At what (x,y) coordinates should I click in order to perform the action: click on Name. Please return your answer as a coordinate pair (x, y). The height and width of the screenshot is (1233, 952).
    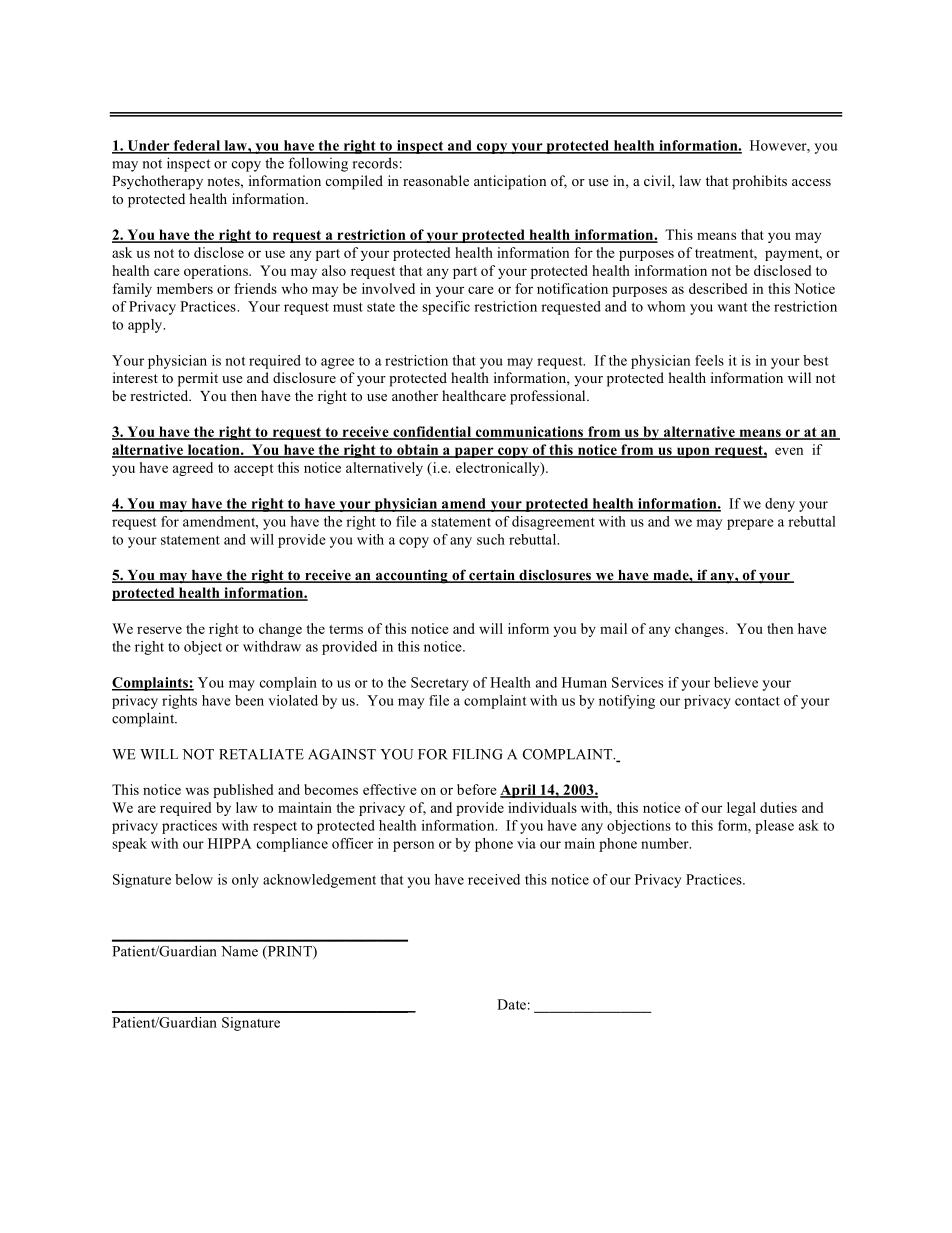
    Looking at the image, I should click on (239, 951).
